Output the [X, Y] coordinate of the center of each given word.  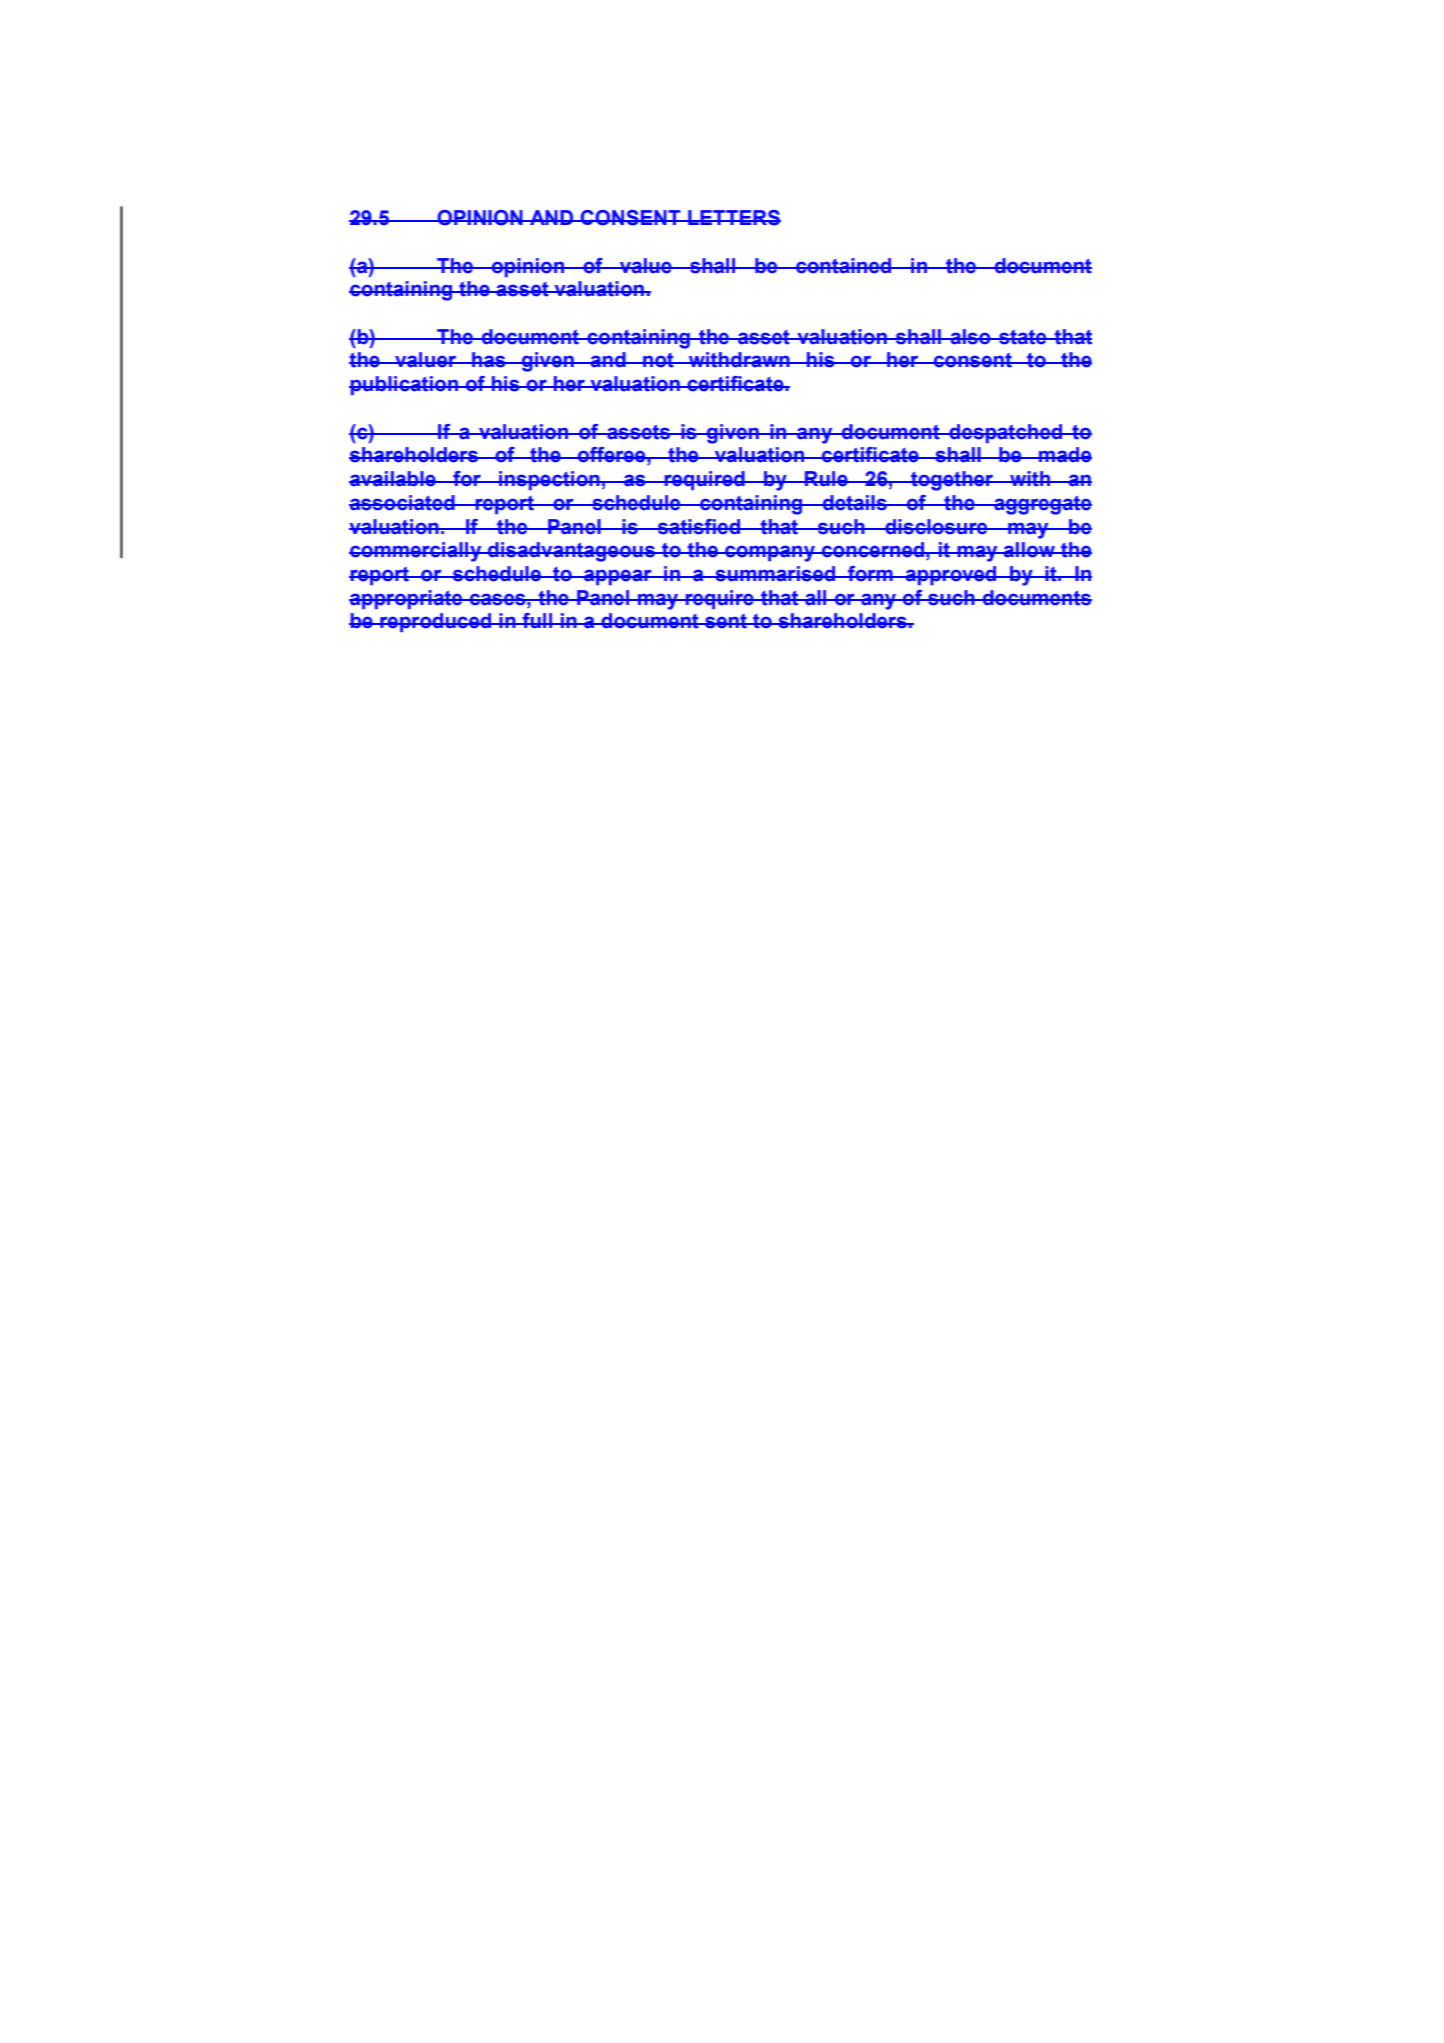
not [658, 360]
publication [404, 385]
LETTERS [733, 218]
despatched [1006, 433]
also [970, 337]
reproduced [436, 622]
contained [844, 266]
